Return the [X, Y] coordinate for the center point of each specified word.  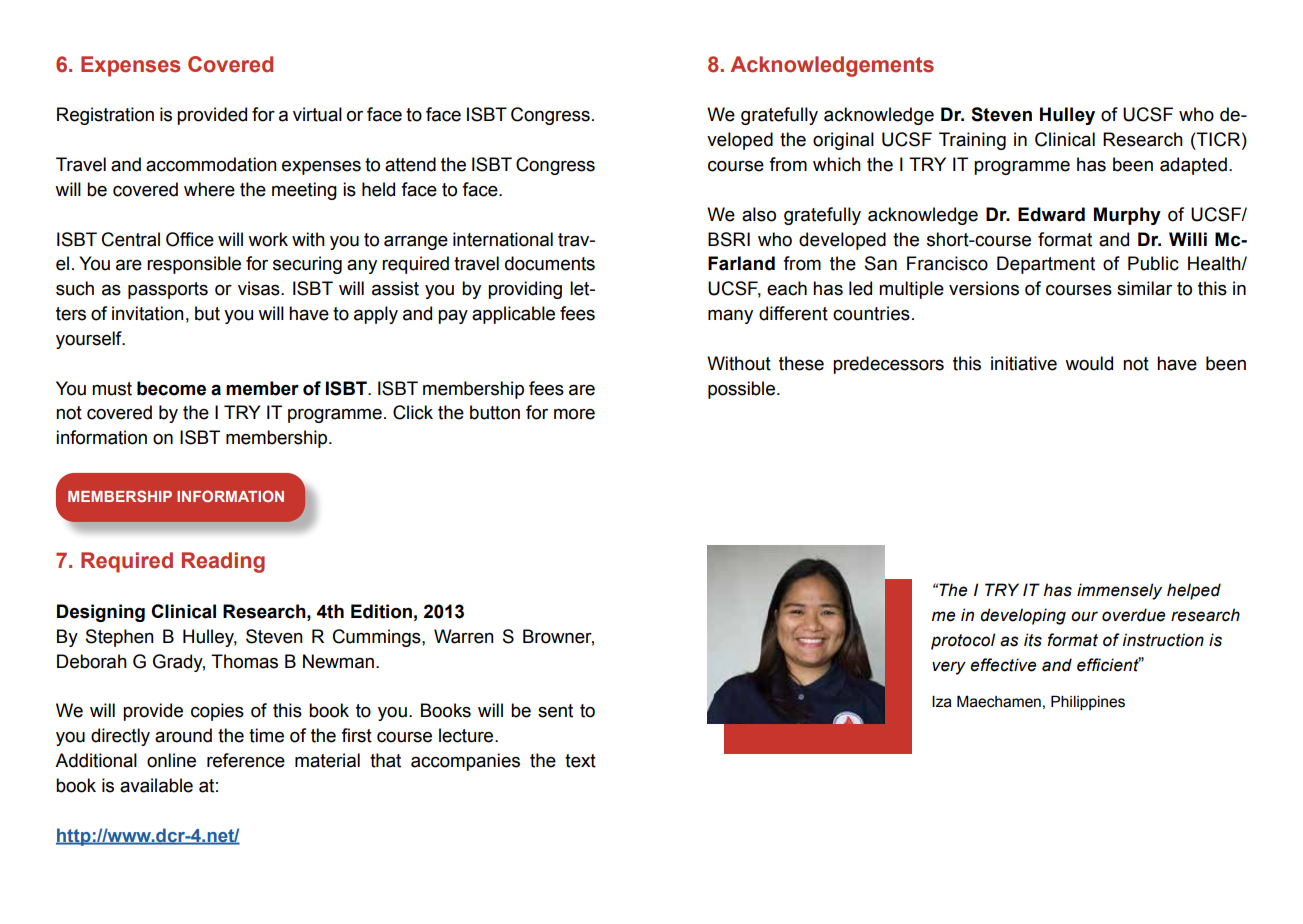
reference [246, 760]
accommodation [211, 164]
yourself [90, 340]
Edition [381, 611]
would [1089, 363]
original [843, 141]
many [730, 316]
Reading [223, 562]
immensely [1119, 591]
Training [972, 141]
